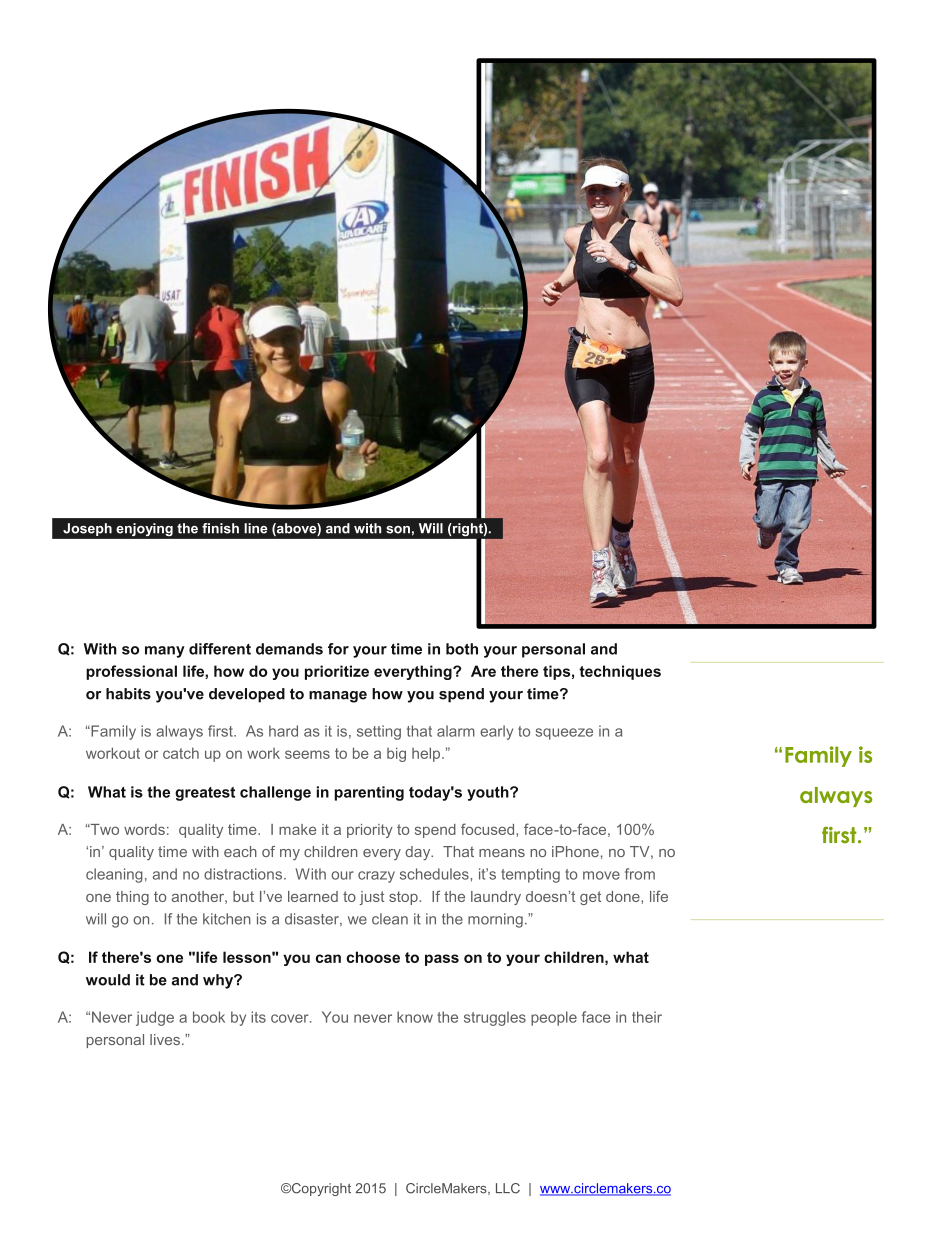 This screenshot has height=1233, width=952. Describe the element at coordinates (462, 649) in the screenshot. I see `both` at that location.
